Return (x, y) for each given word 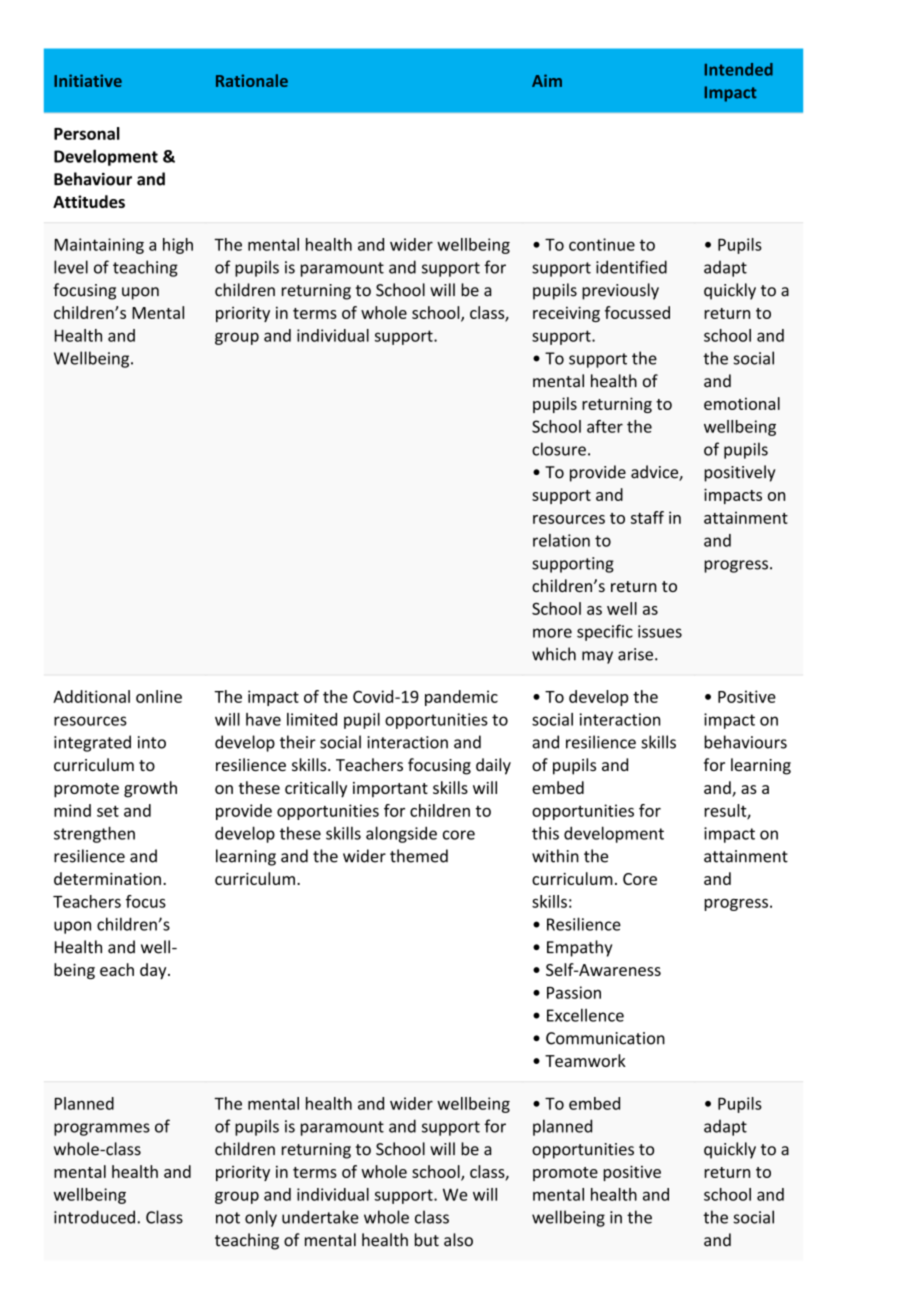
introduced (94, 1217)
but (427, 1240)
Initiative (88, 80)
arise (635, 654)
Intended (739, 69)
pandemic (461, 698)
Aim (547, 80)
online (159, 696)
